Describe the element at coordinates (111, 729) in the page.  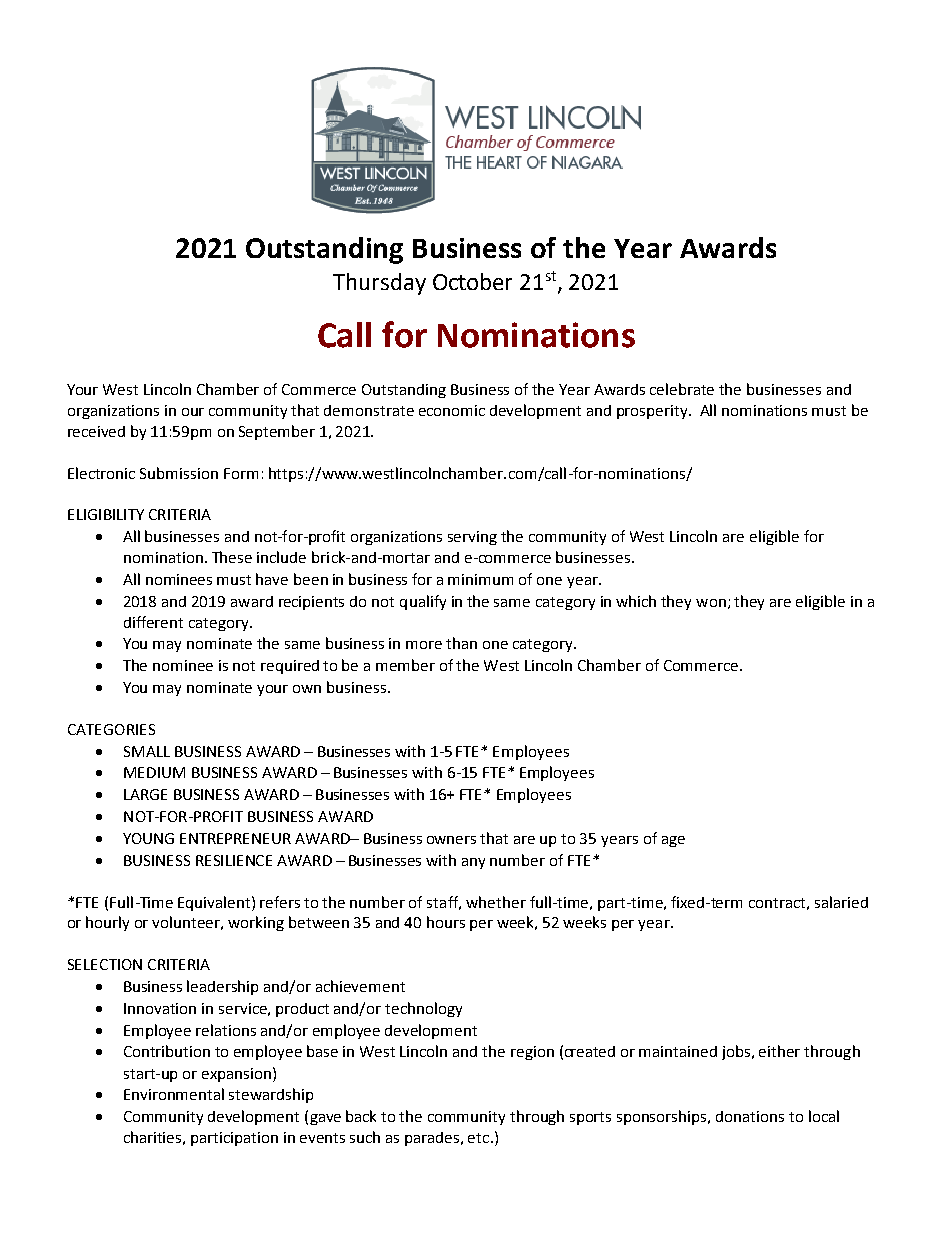
I see `CATEGORIES` at that location.
